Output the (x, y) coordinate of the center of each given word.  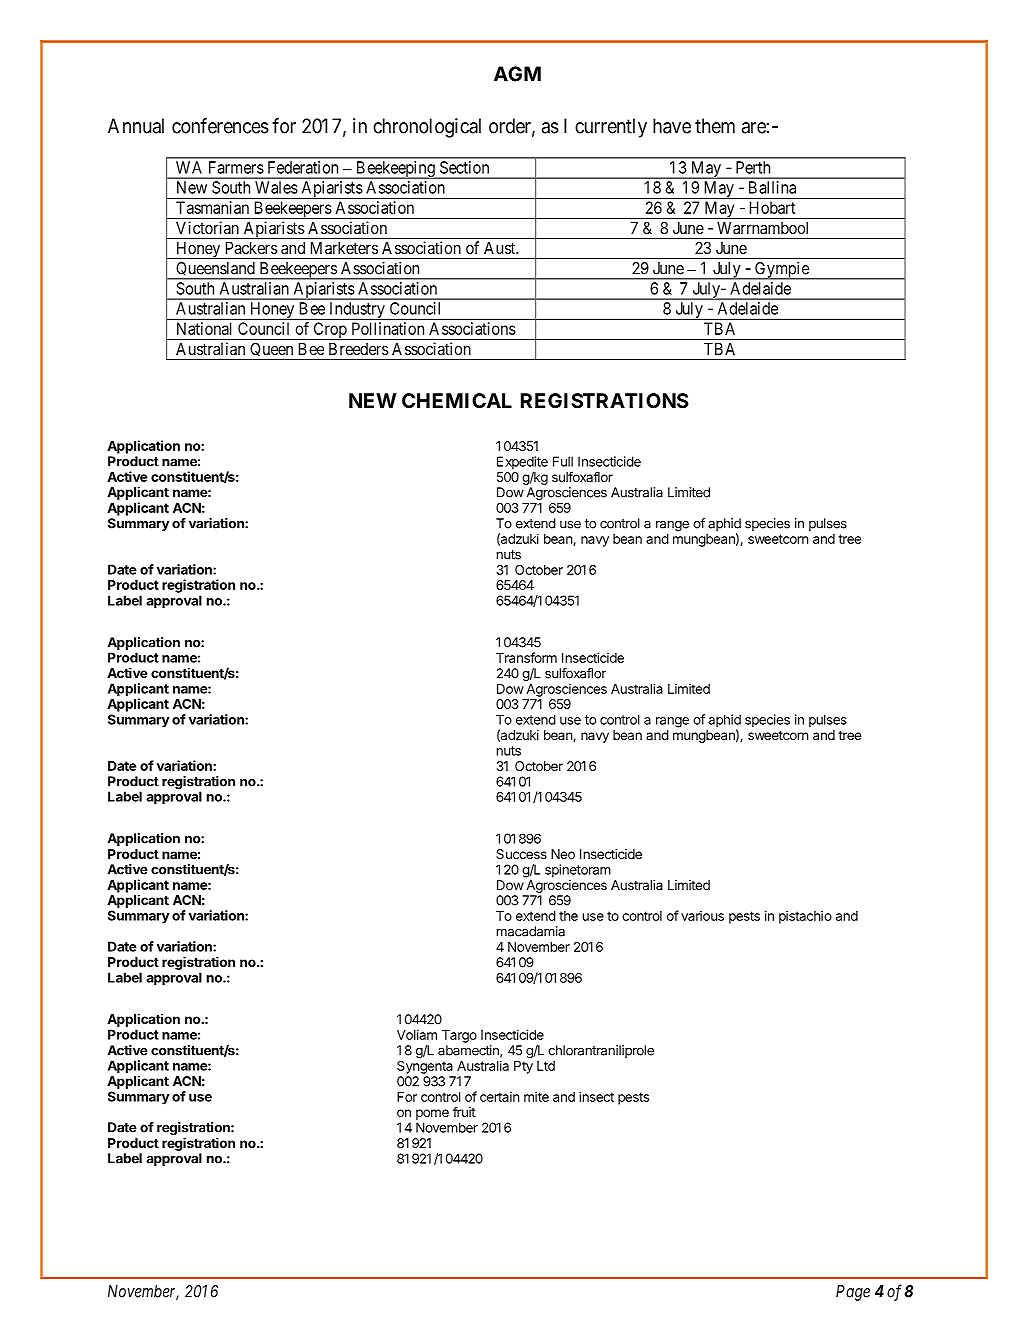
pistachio (805, 917)
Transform (526, 657)
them (715, 126)
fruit (464, 1111)
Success (521, 854)
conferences (220, 126)
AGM (517, 74)
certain (499, 1096)
